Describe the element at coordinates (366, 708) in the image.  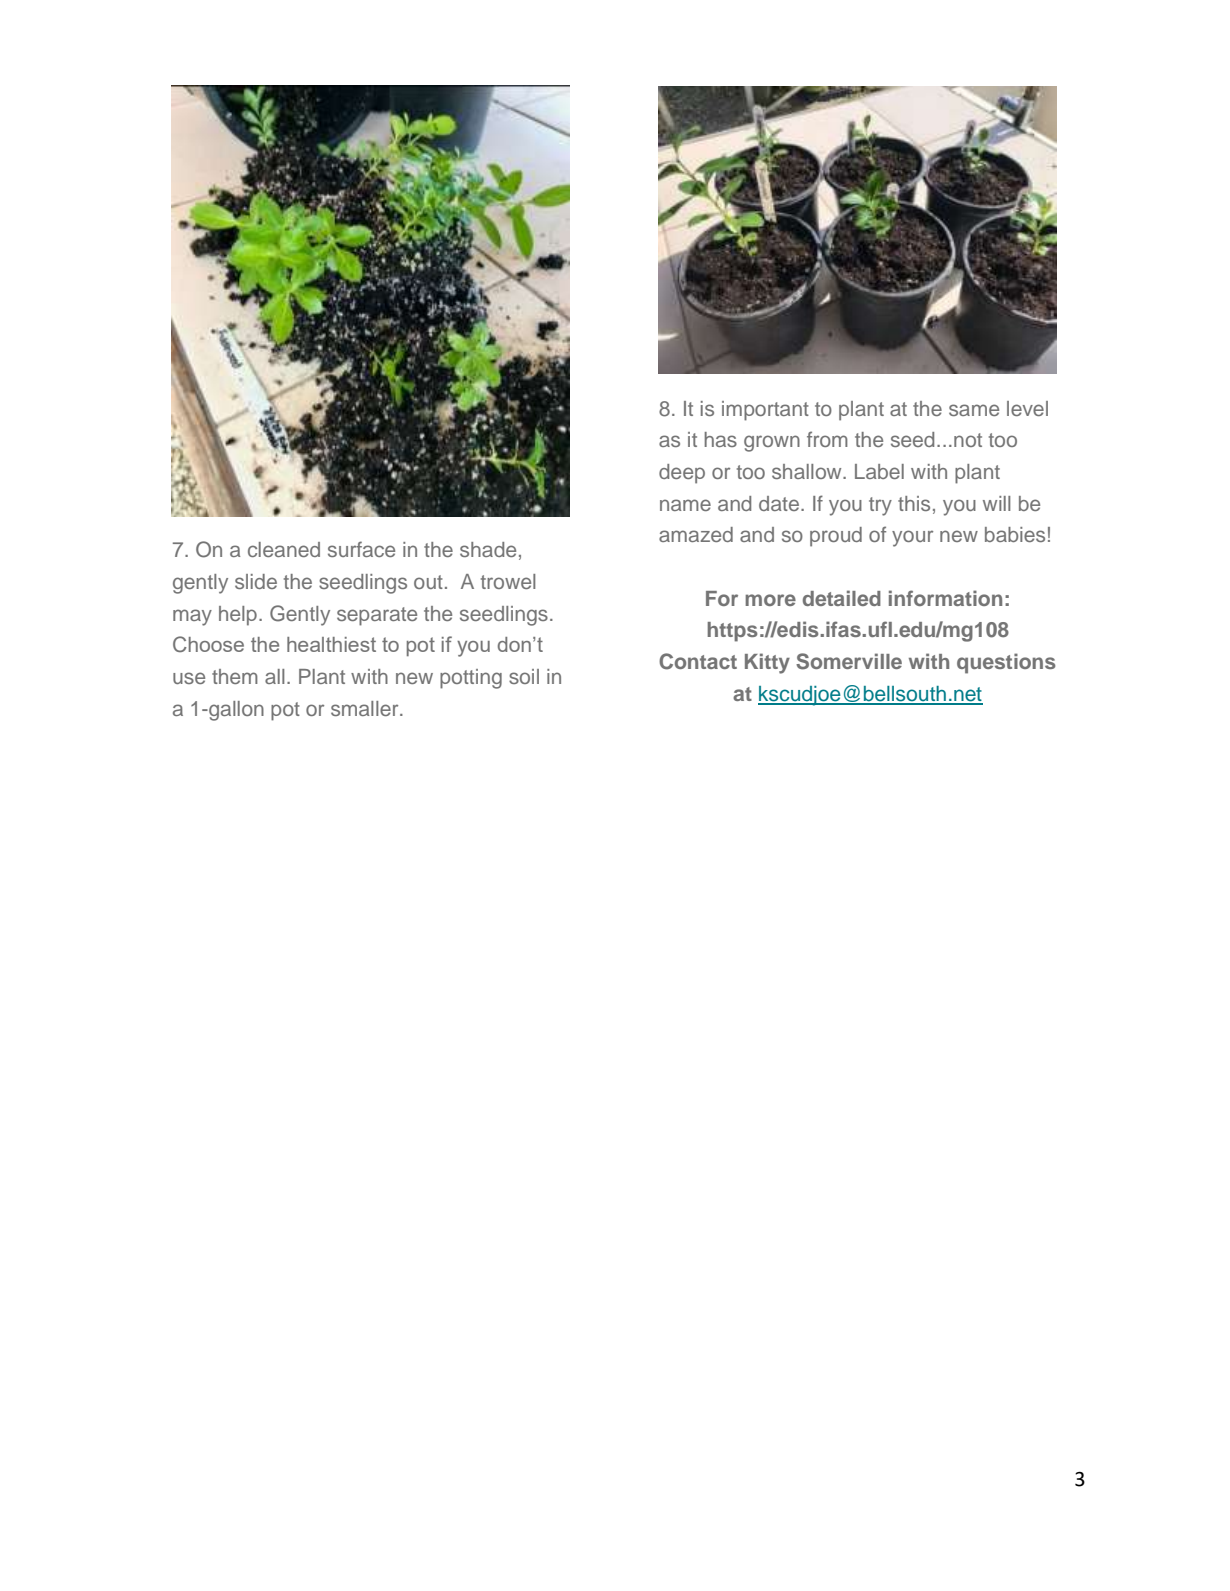
I see `smaller` at that location.
